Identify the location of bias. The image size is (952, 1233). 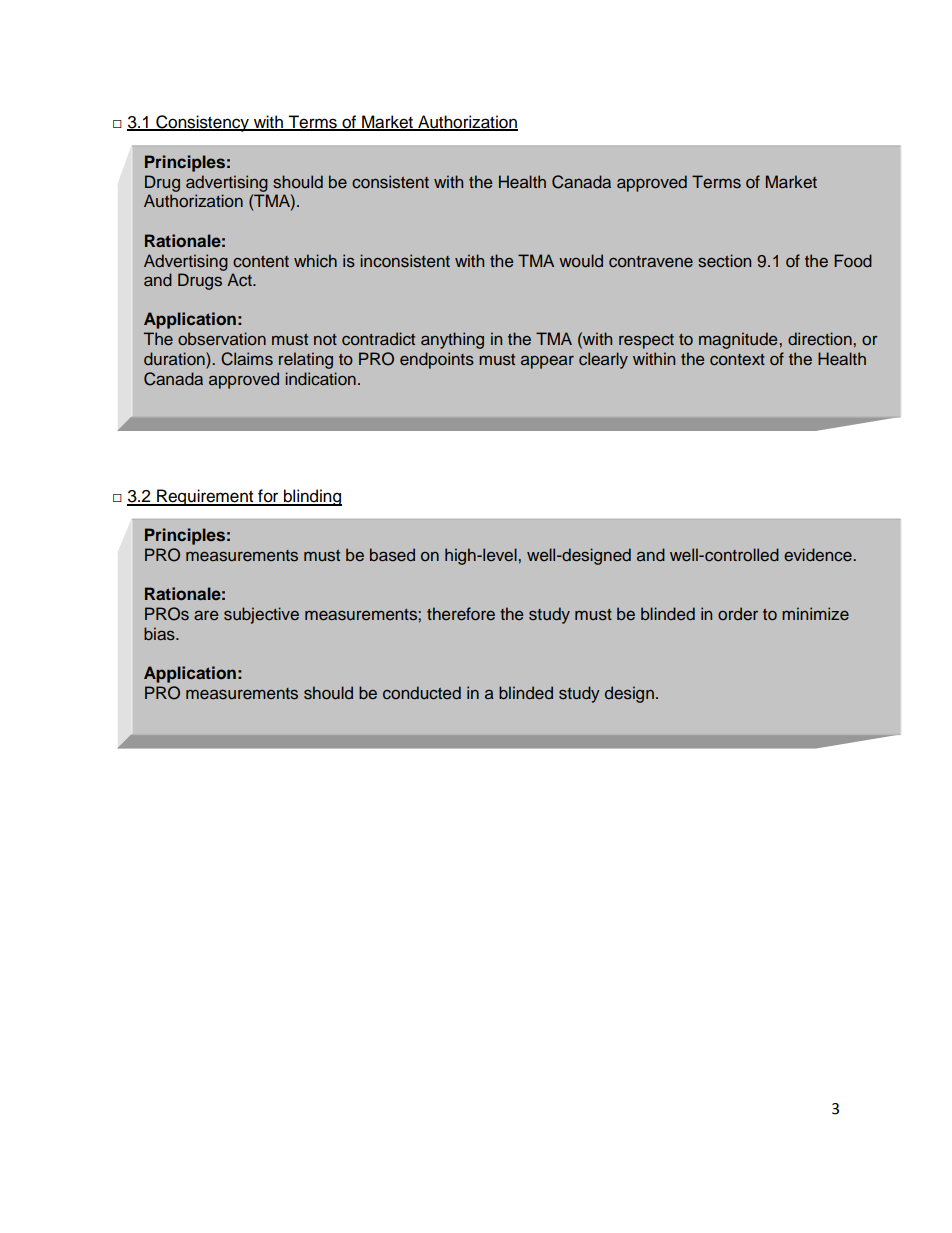
(160, 634).
